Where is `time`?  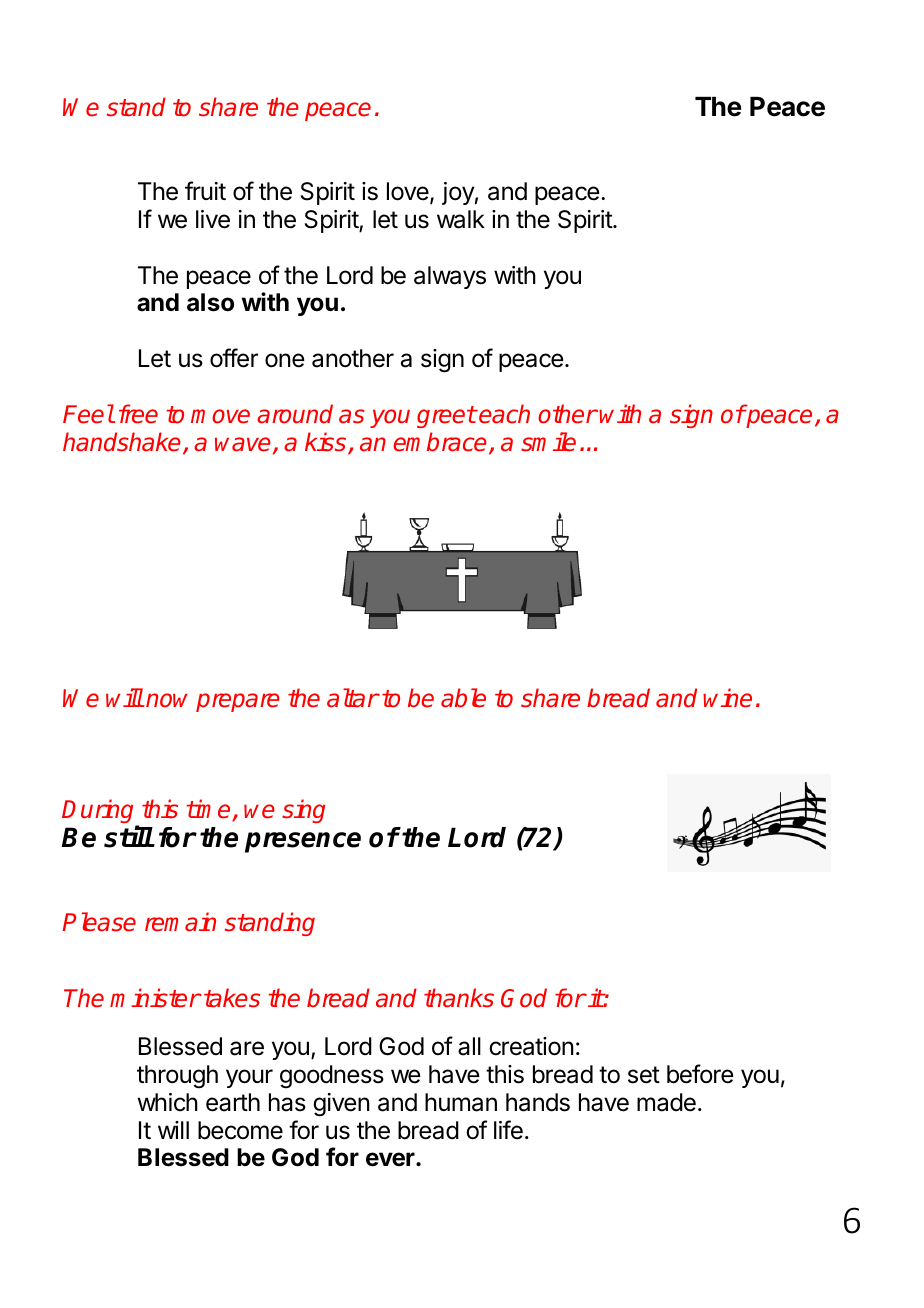 time is located at coordinates (210, 810).
